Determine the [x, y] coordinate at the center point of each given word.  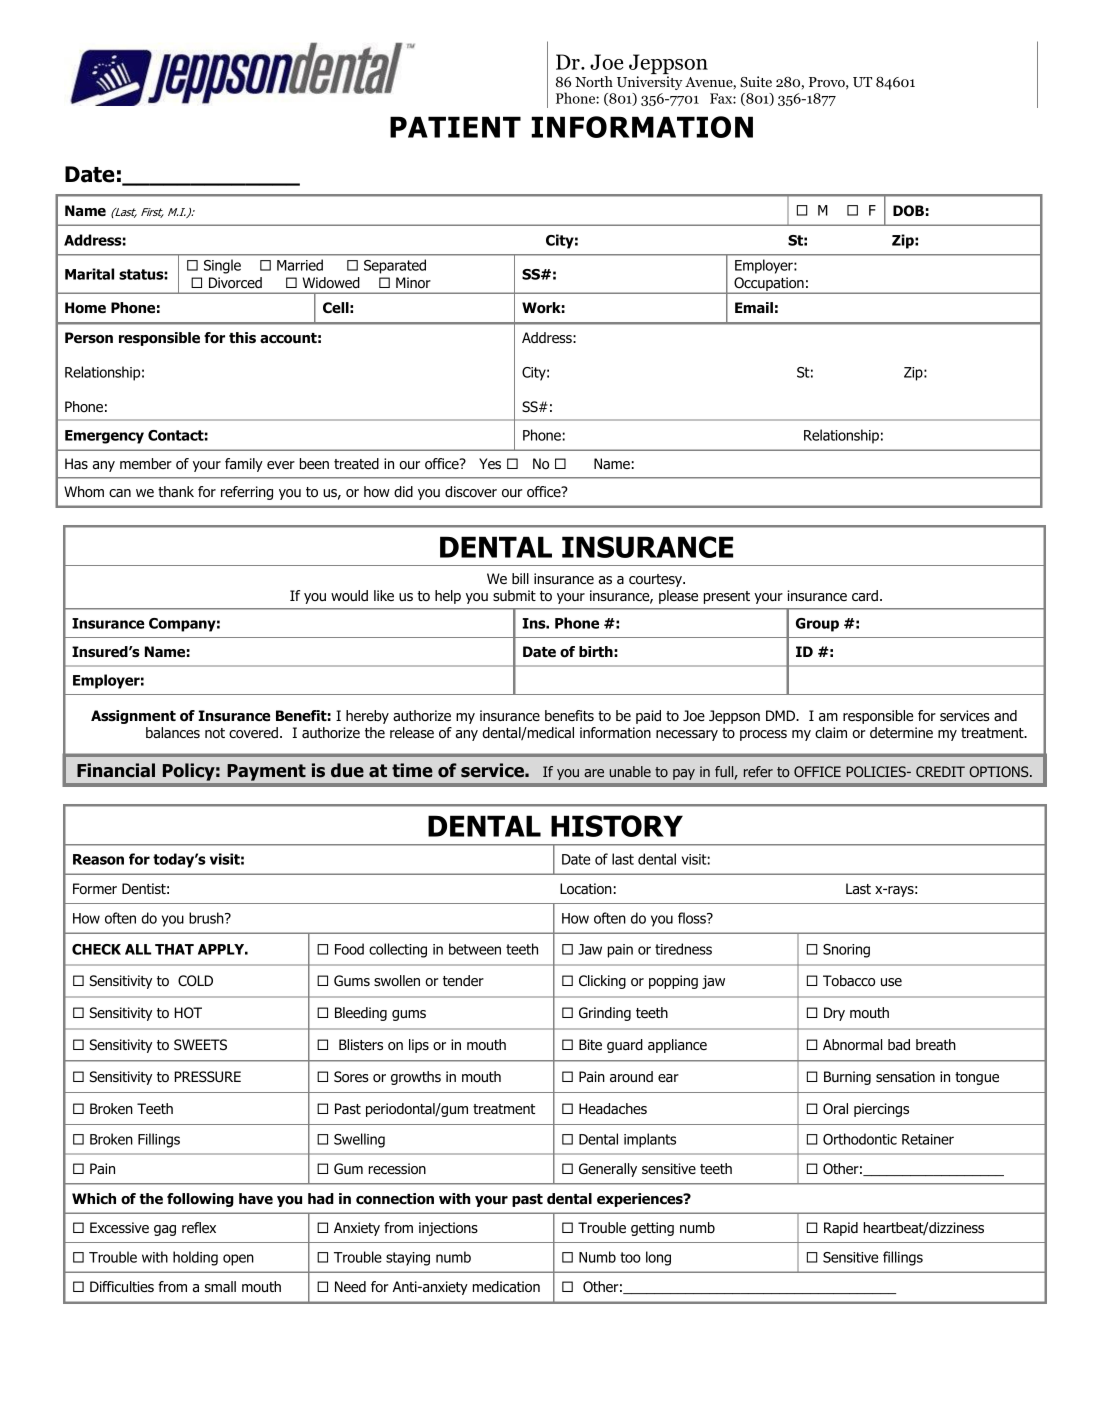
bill [520, 578]
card [865, 595]
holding [195, 1258]
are [594, 773]
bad [899, 1045]
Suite [756, 81]
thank [176, 491]
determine [901, 732]
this [242, 338]
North [594, 81]
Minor [413, 283]
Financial [116, 770]
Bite [590, 1044]
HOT [188, 1013]
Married [300, 265]
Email [754, 308]
